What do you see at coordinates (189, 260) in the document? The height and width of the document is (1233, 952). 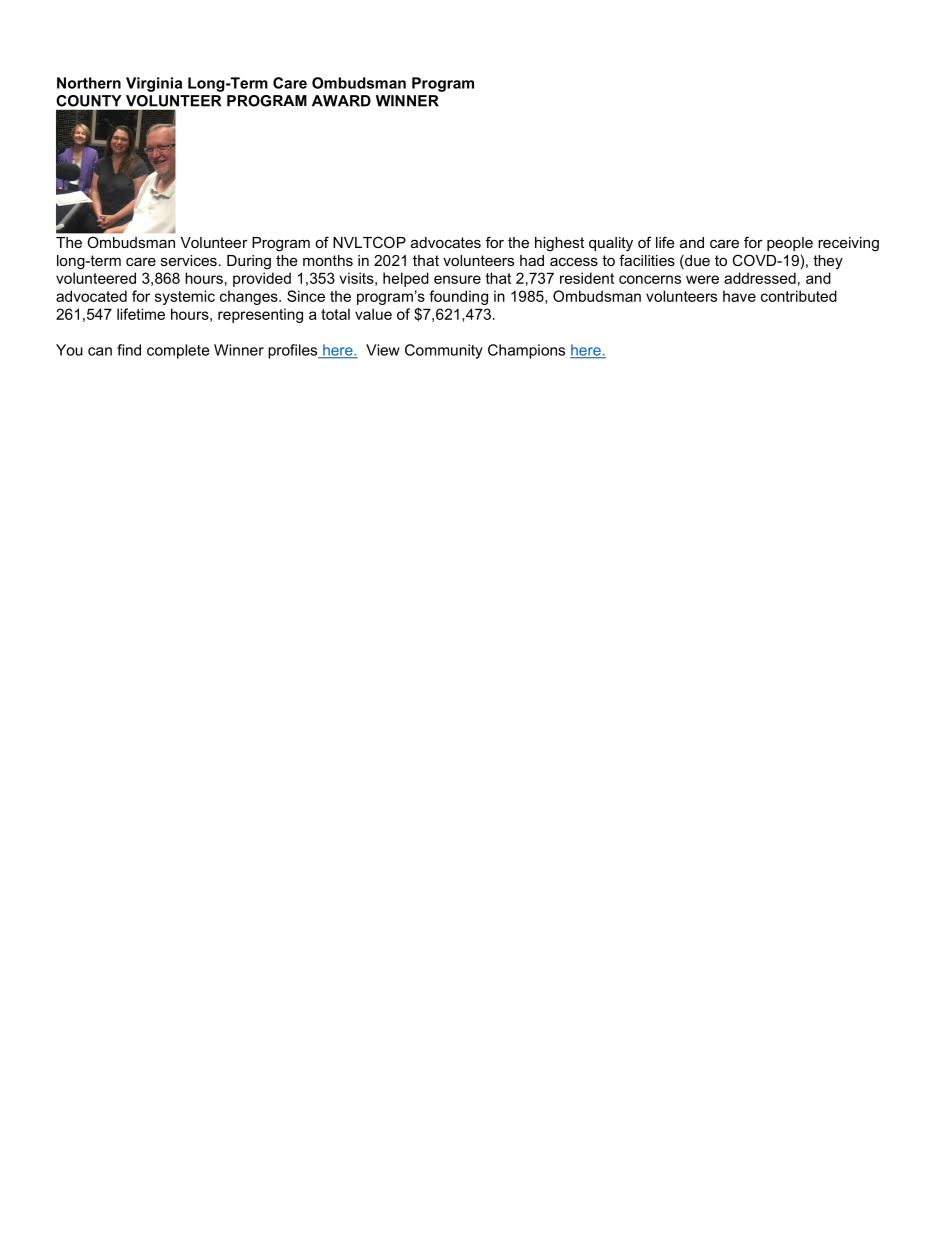 I see `services` at bounding box center [189, 260].
